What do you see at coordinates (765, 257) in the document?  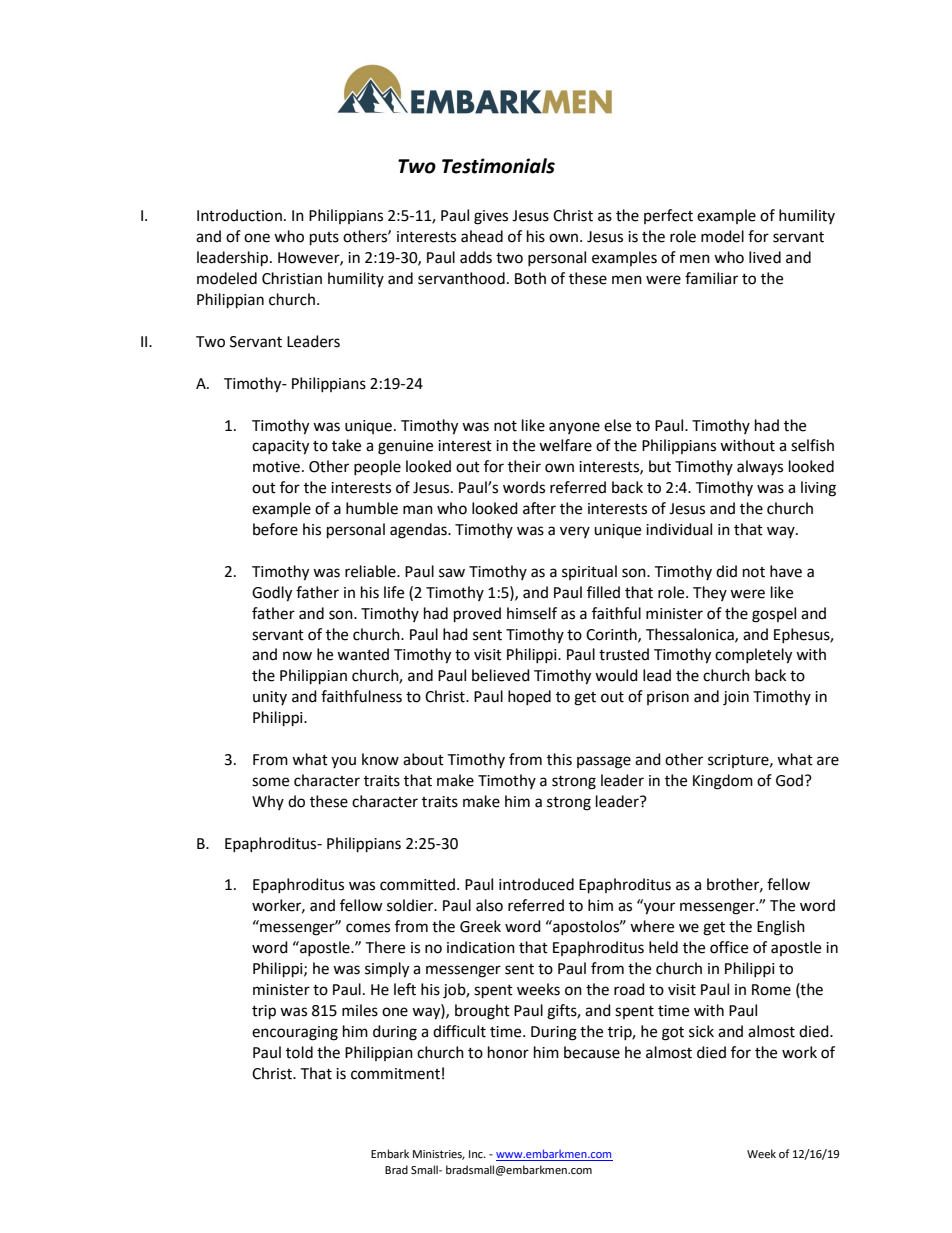 I see `lived` at bounding box center [765, 257].
